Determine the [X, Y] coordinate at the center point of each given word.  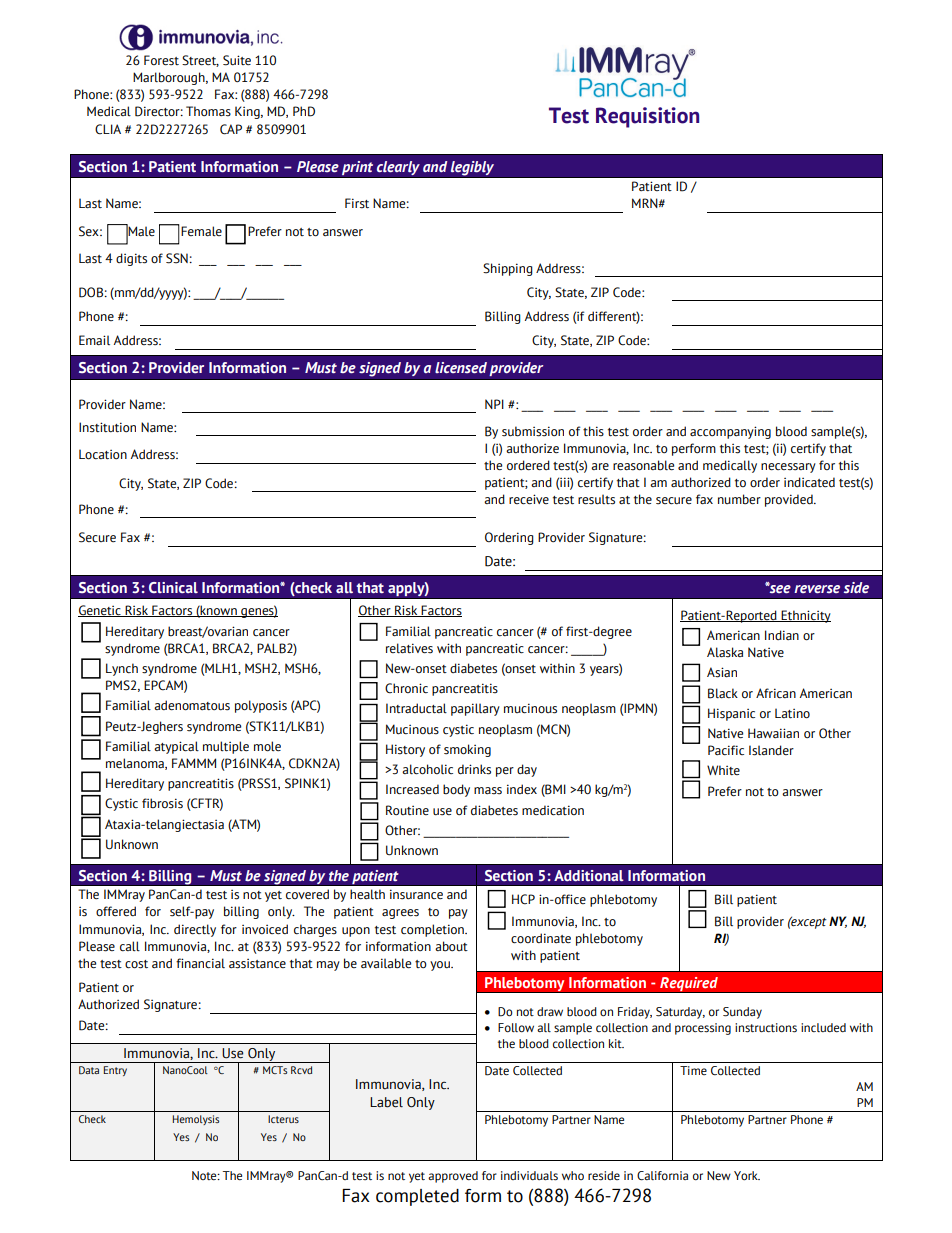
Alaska [725, 652]
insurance [416, 894]
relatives [409, 648]
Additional [589, 876]
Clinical [173, 587]
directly [195, 930]
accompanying [730, 432]
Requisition [647, 117]
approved [453, 1177]
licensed [461, 368]
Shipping [508, 269]
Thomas [208, 111]
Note [205, 1176]
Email [94, 340]
